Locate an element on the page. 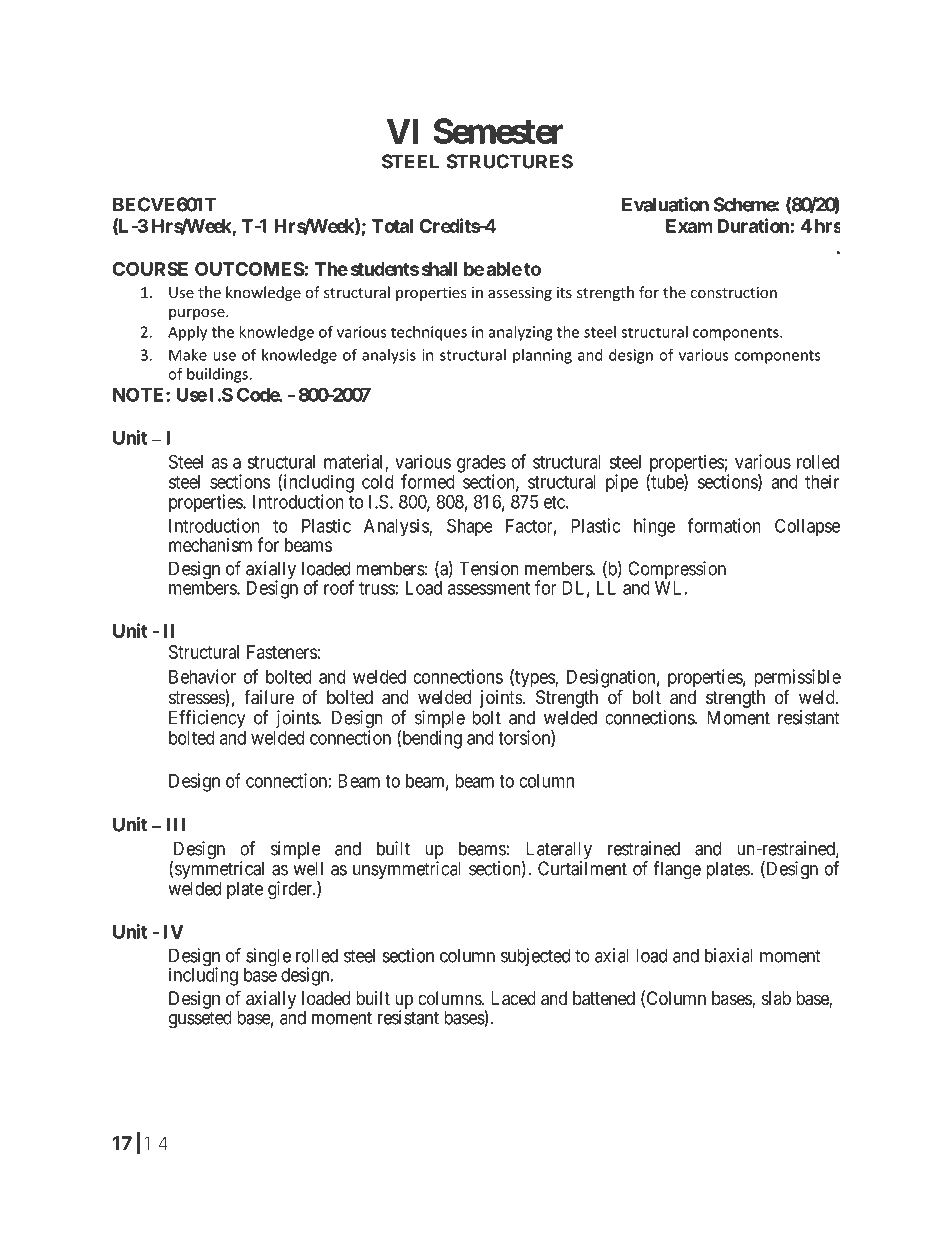 Image resolution: width=952 pixels, height=1233 pixels. Semester is located at coordinates (498, 131).
